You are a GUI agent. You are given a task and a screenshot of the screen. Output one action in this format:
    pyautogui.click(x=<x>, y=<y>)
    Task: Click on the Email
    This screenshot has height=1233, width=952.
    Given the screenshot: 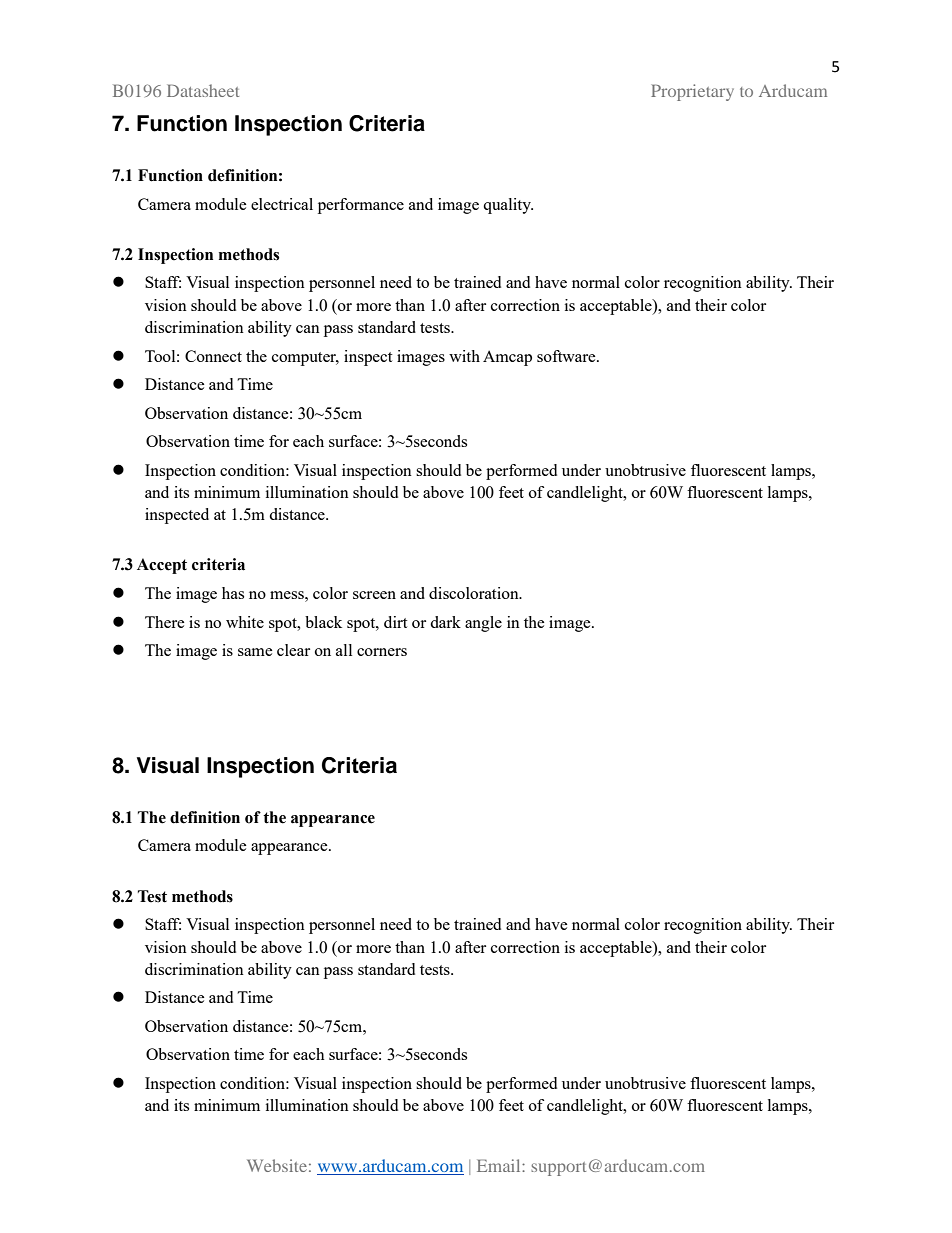 What is the action you would take?
    pyautogui.click(x=500, y=1165)
